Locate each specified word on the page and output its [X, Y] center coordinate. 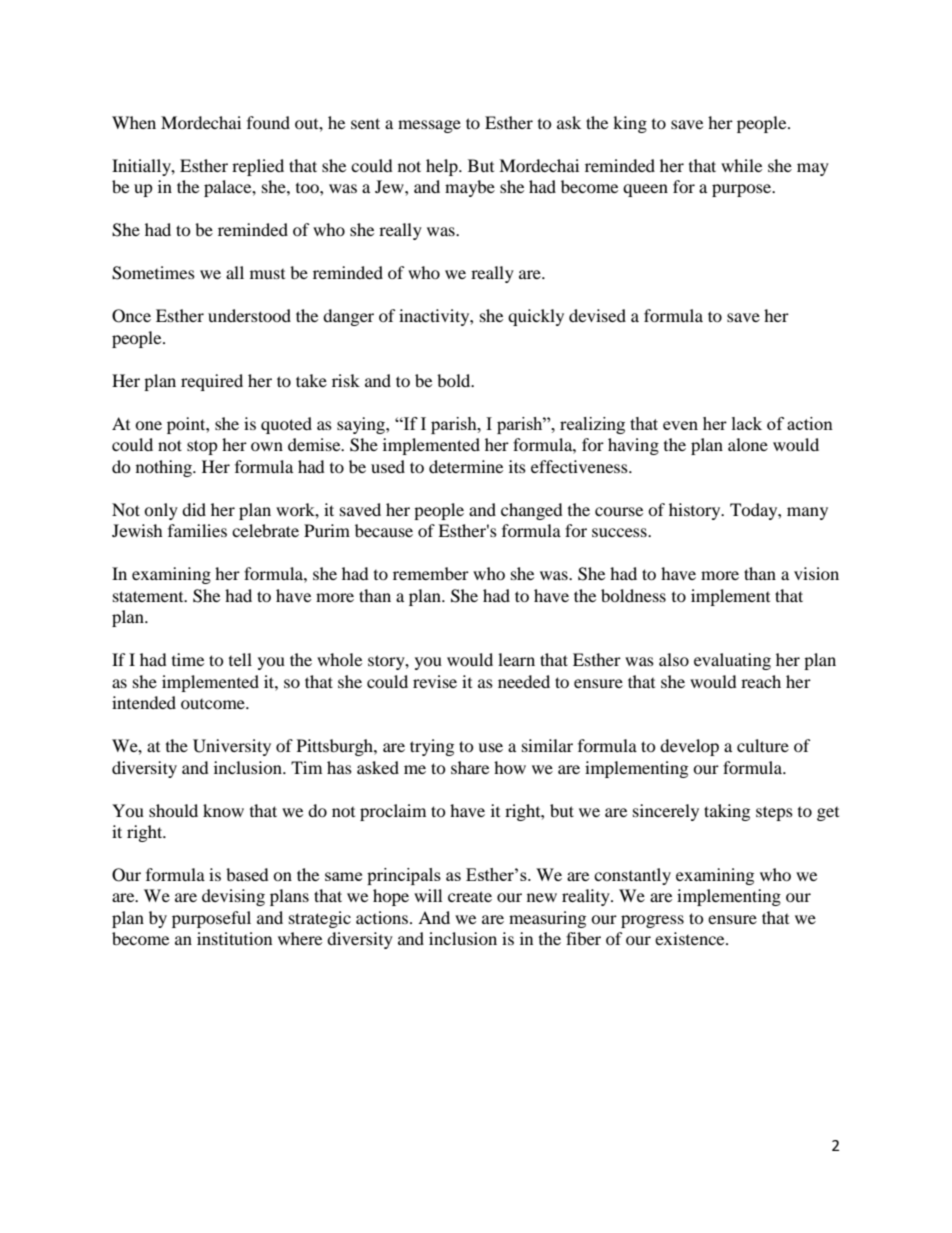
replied [258, 167]
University [232, 747]
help [443, 167]
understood [249, 315]
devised [597, 315]
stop [202, 447]
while [741, 165]
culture [763, 745]
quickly [536, 317]
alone [748, 444]
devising [233, 897]
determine [466, 466]
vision [816, 573]
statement [149, 596]
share [470, 767]
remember [431, 573]
